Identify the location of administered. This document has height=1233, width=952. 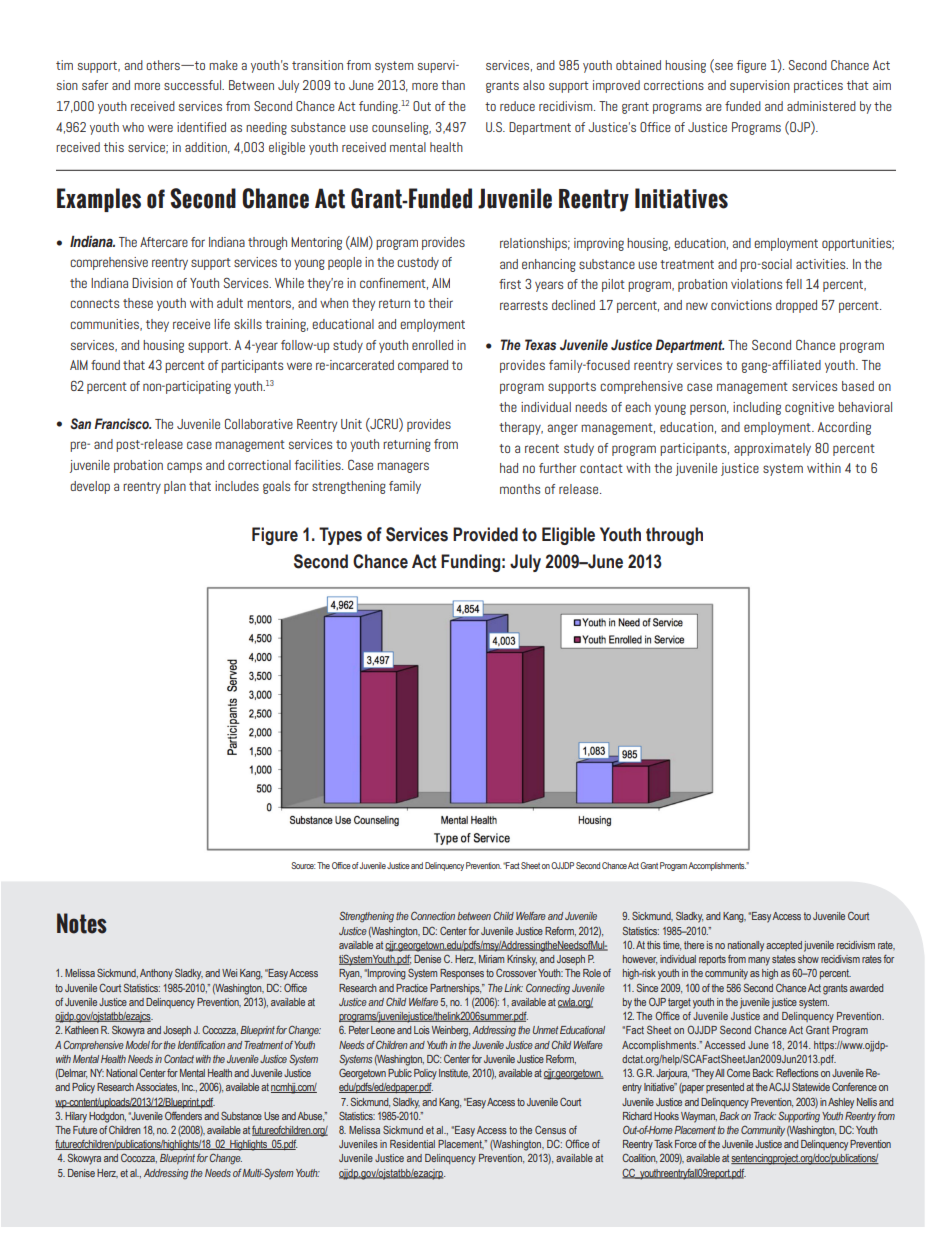
(821, 106).
